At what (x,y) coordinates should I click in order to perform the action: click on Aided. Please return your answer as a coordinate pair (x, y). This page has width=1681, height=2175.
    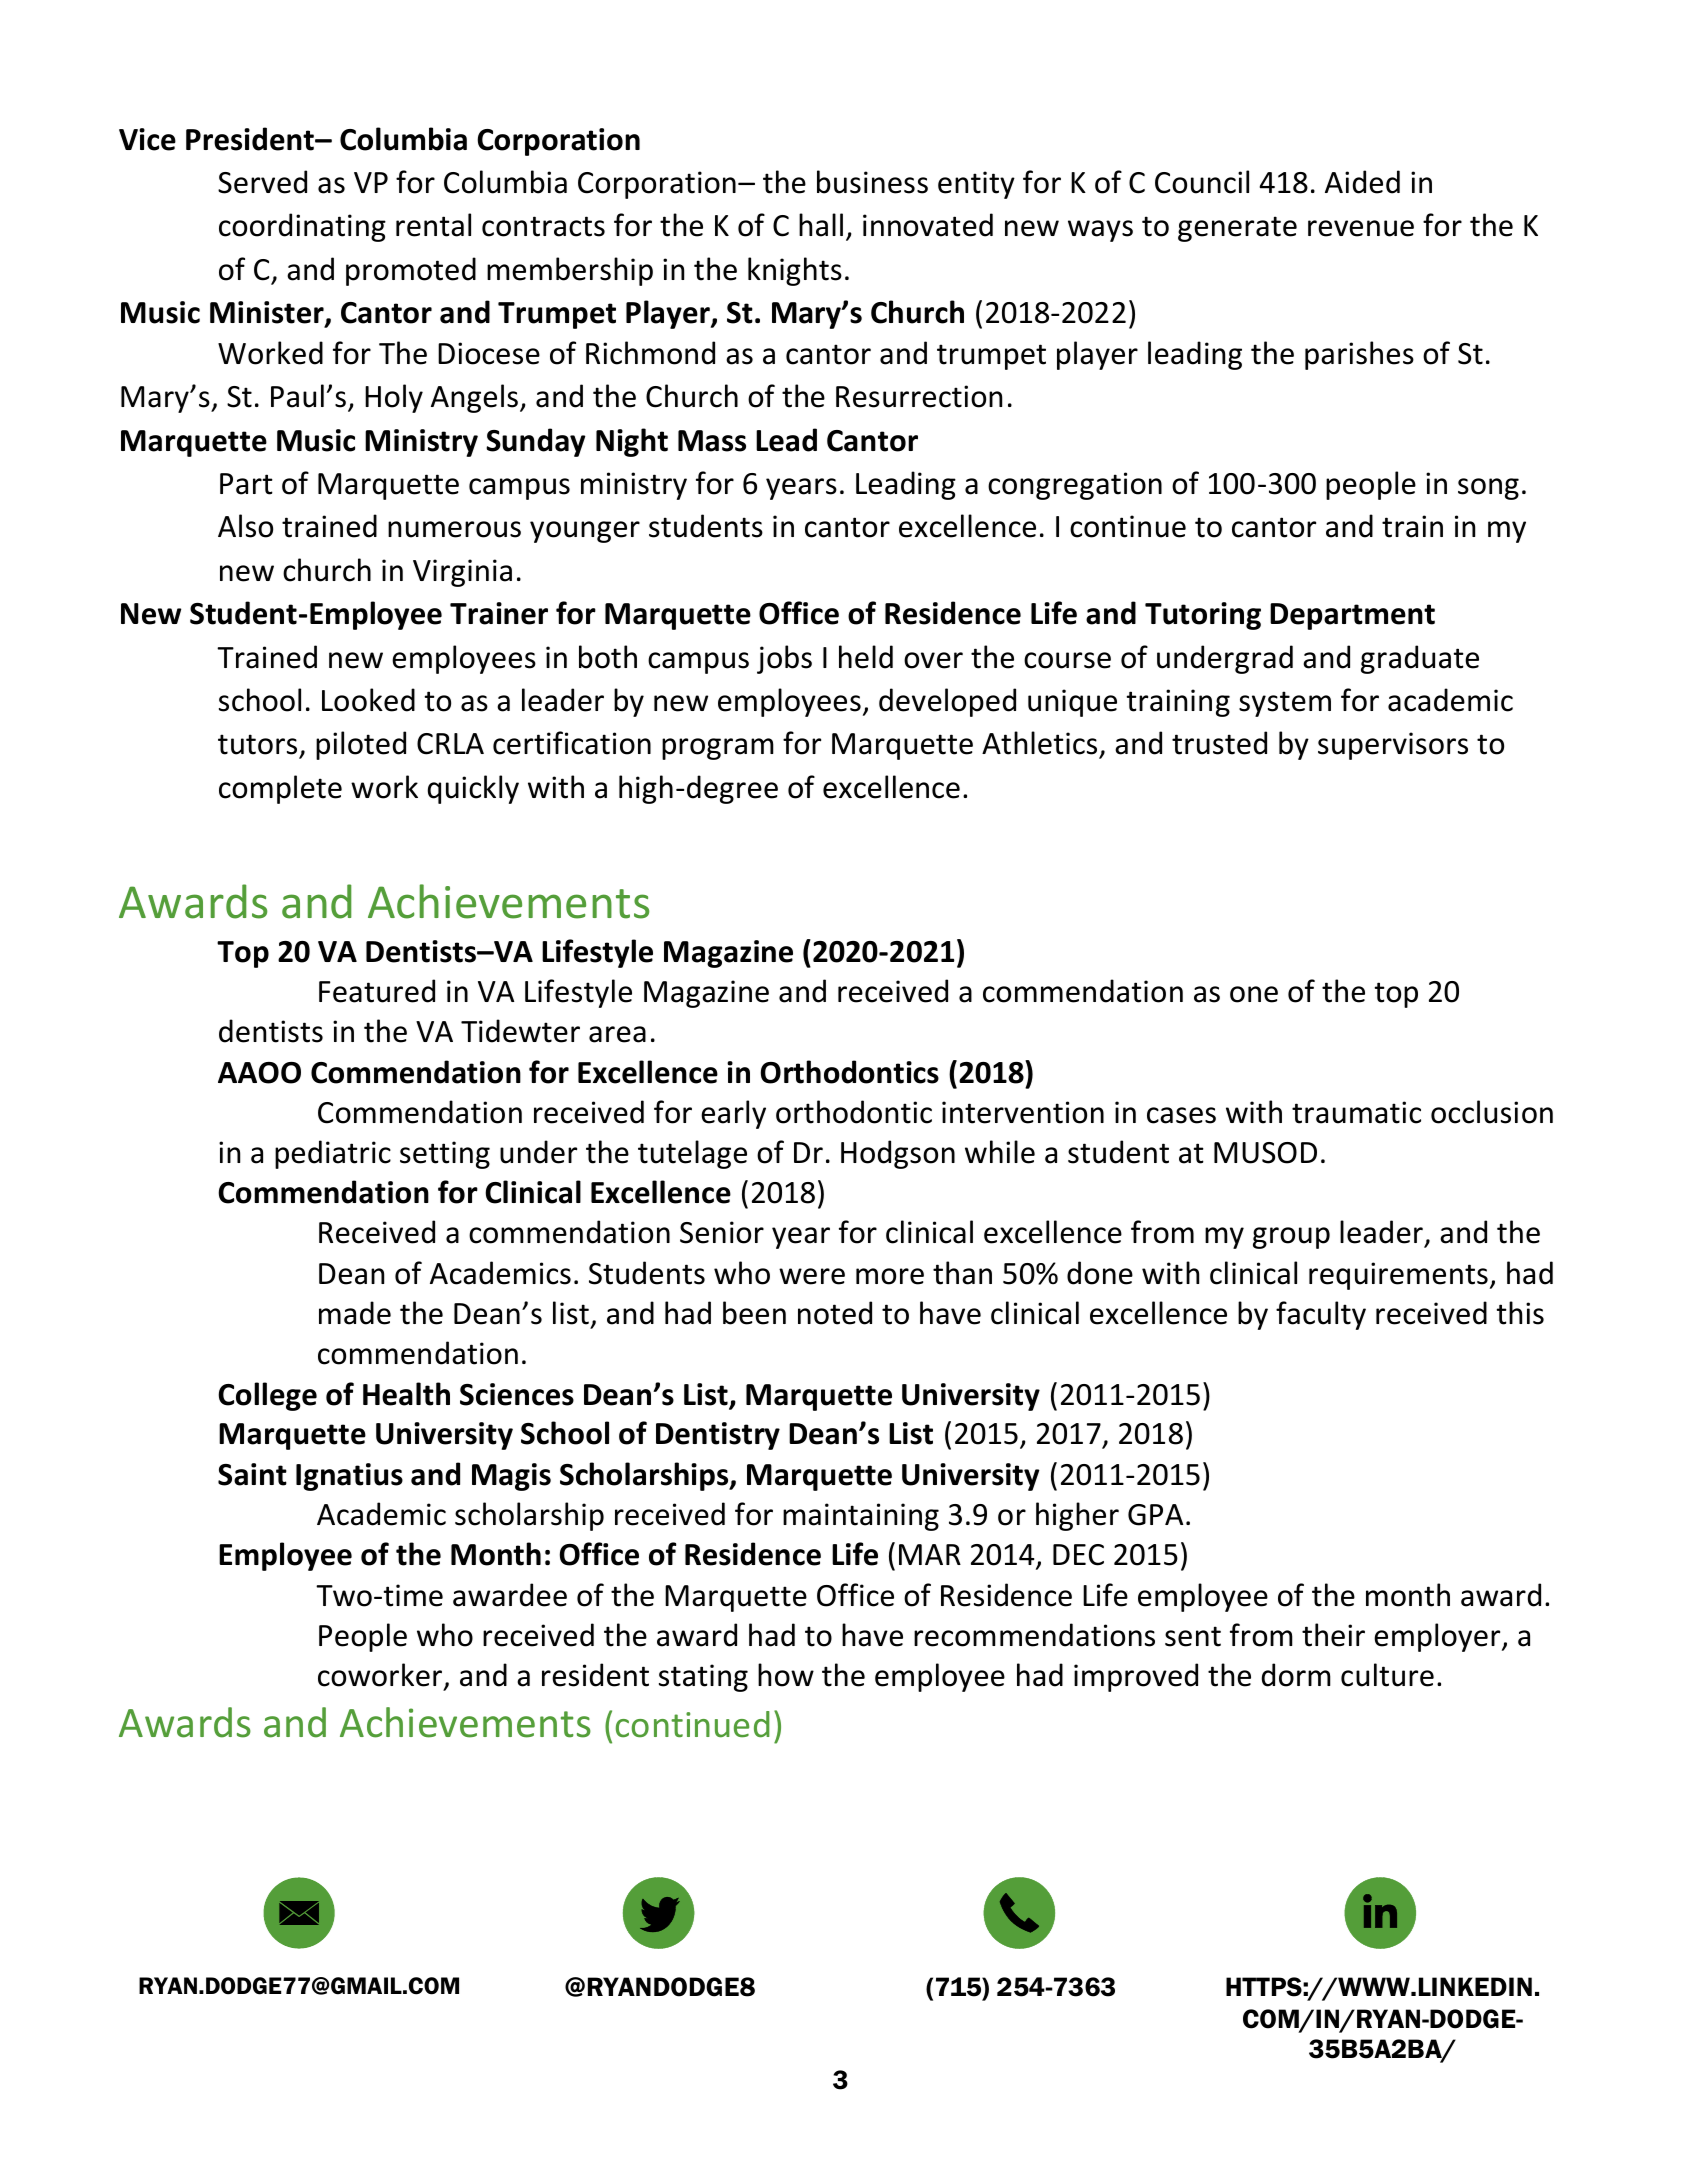
    Looking at the image, I should click on (1362, 182).
